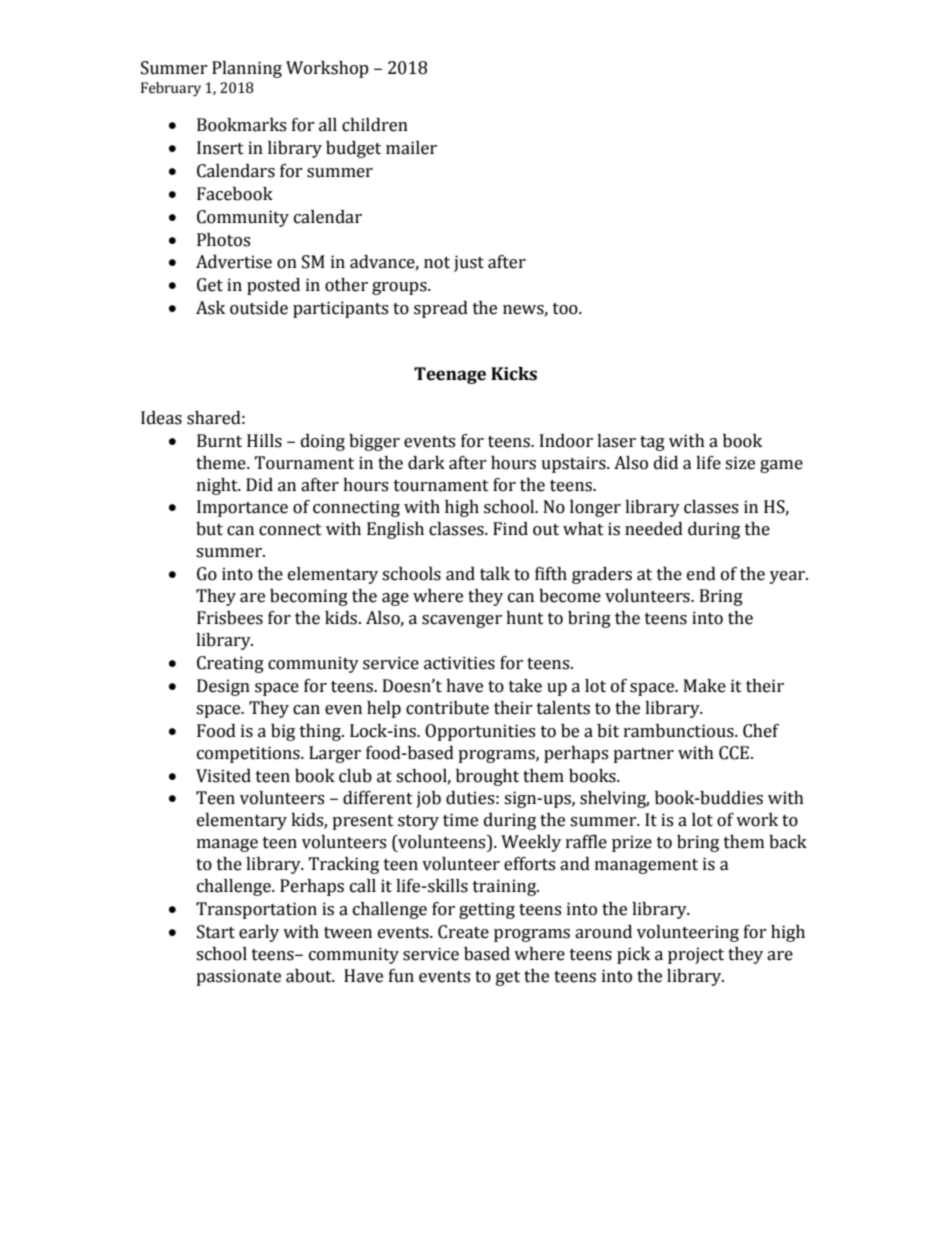 This screenshot has width=952, height=1233. What do you see at coordinates (510, 529) in the screenshot?
I see `Find` at bounding box center [510, 529].
